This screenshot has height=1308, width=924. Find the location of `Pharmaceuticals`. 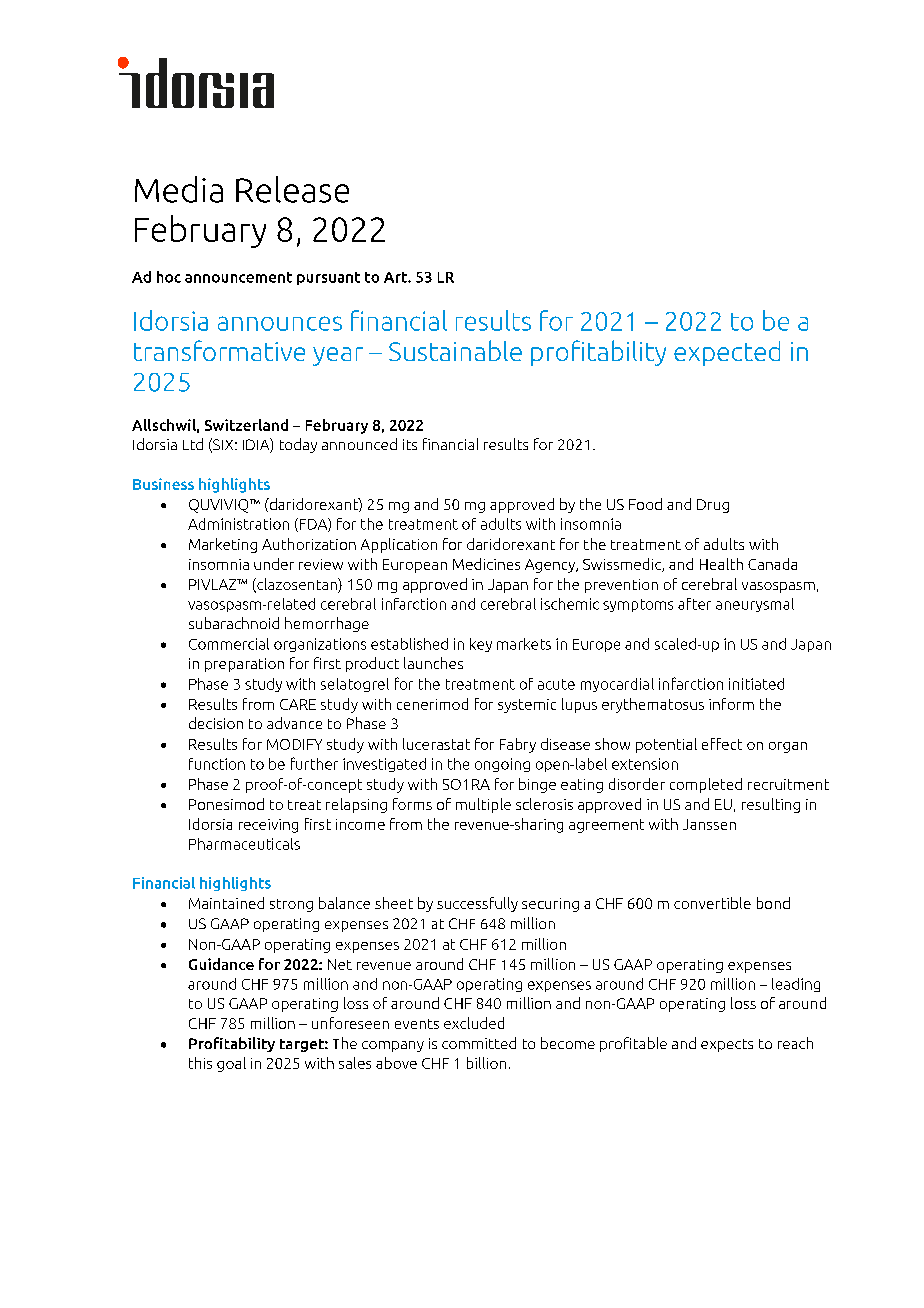

Pharmaceuticals is located at coordinates (244, 844).
